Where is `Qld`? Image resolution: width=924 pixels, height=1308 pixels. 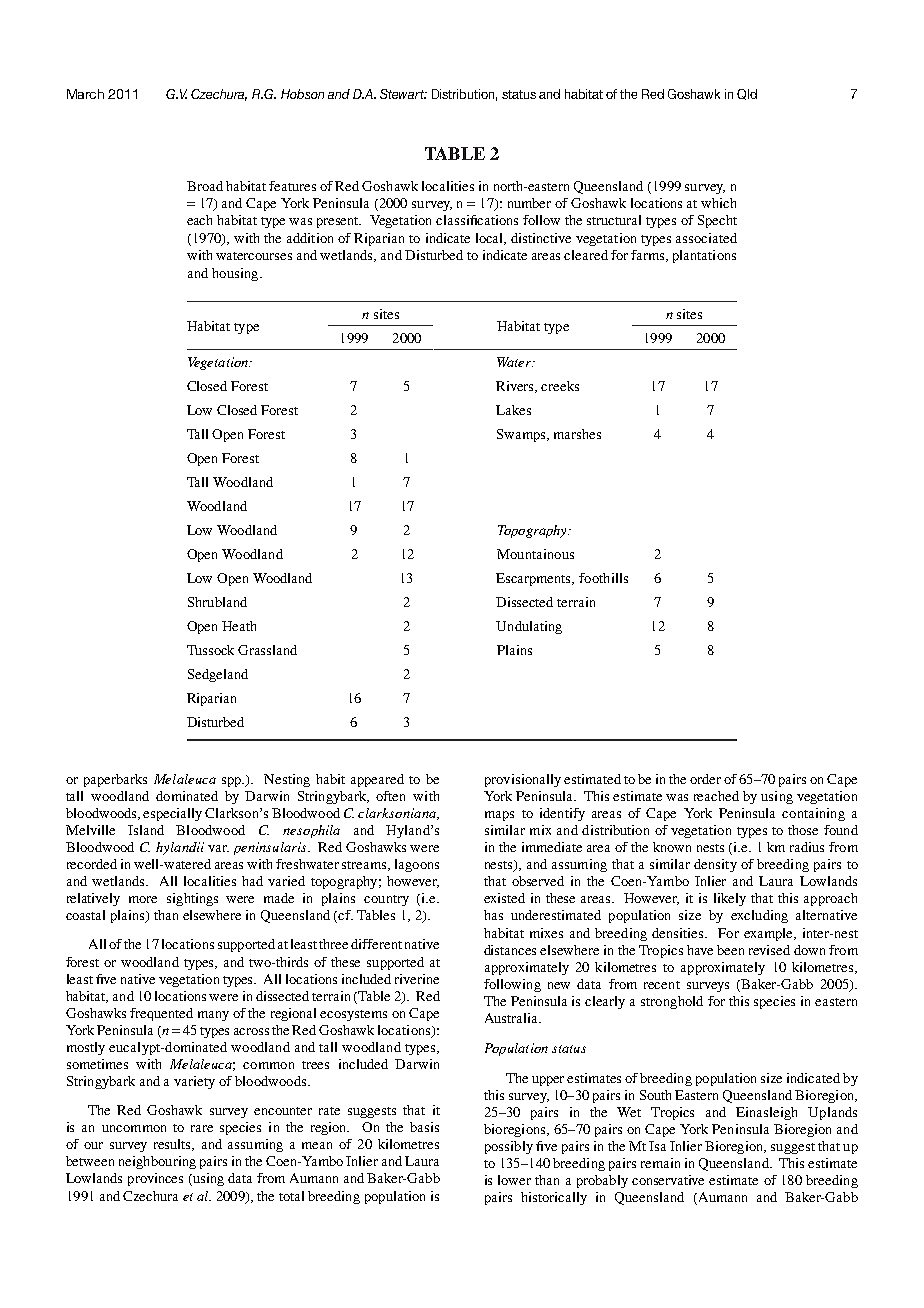
Qld is located at coordinates (747, 94).
